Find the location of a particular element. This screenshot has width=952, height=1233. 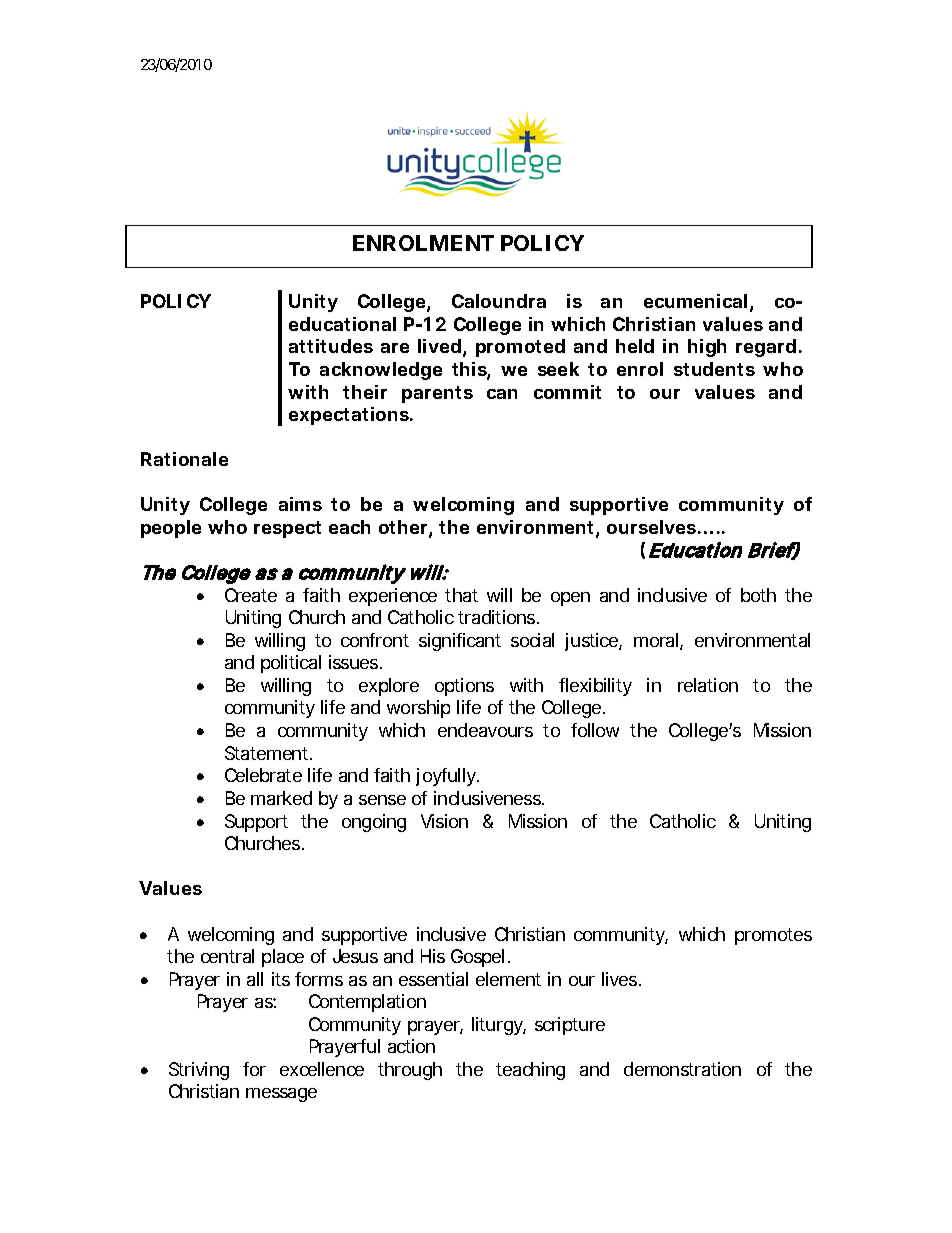

Striving is located at coordinates (199, 1071).
